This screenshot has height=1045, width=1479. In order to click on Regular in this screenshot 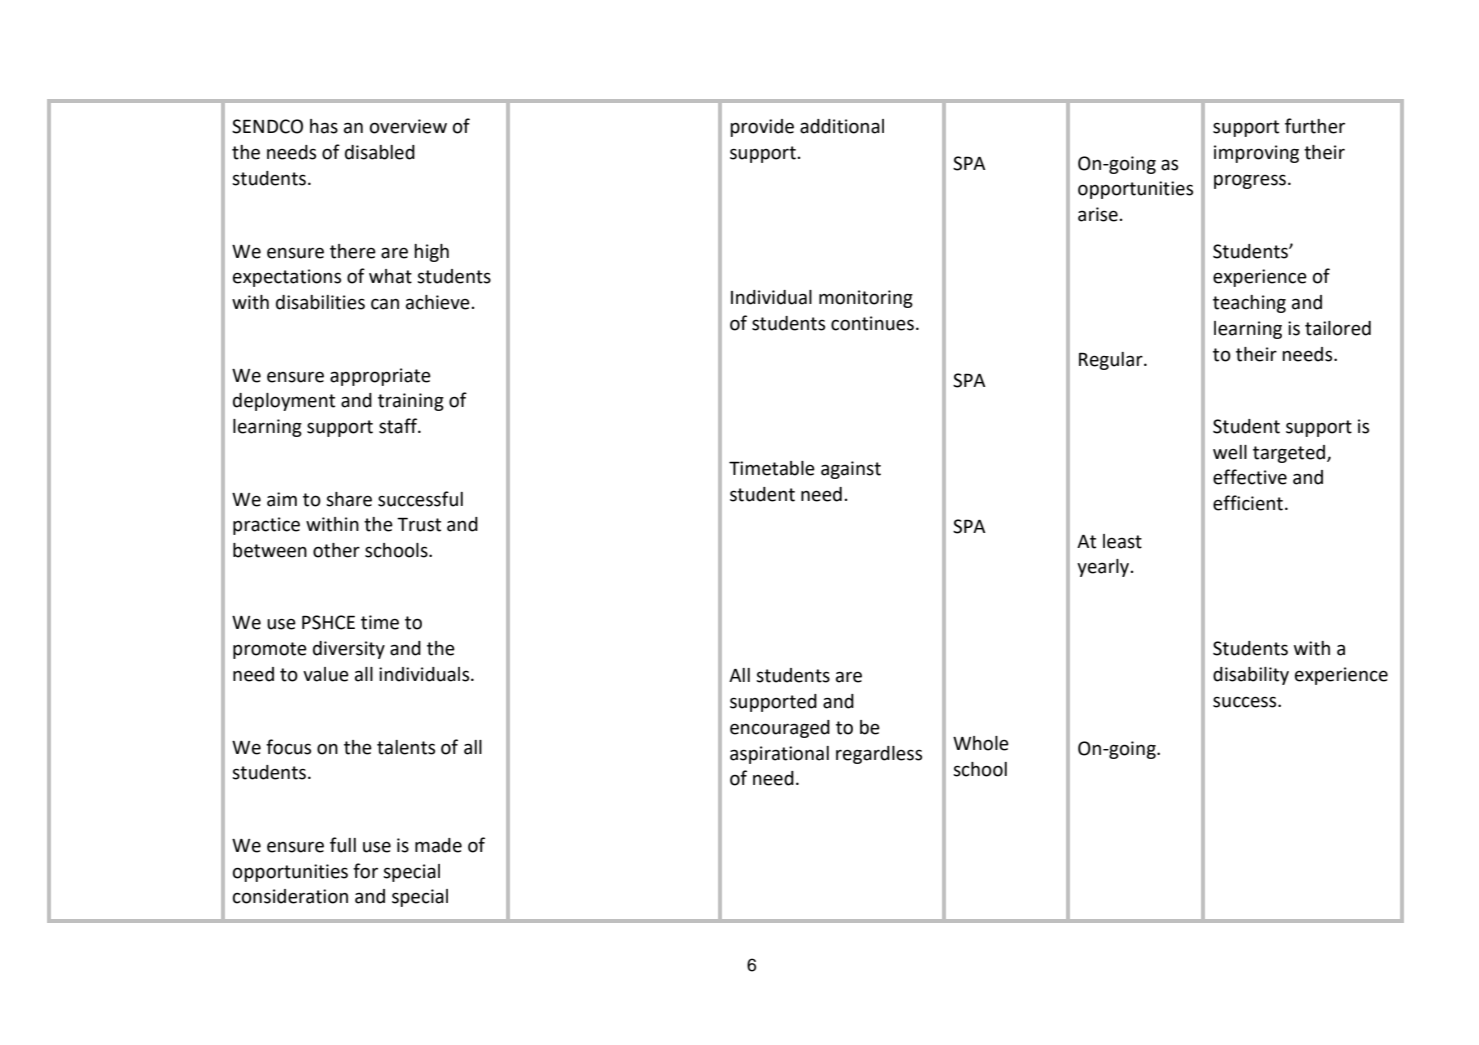, I will do `click(1112, 361)`.
